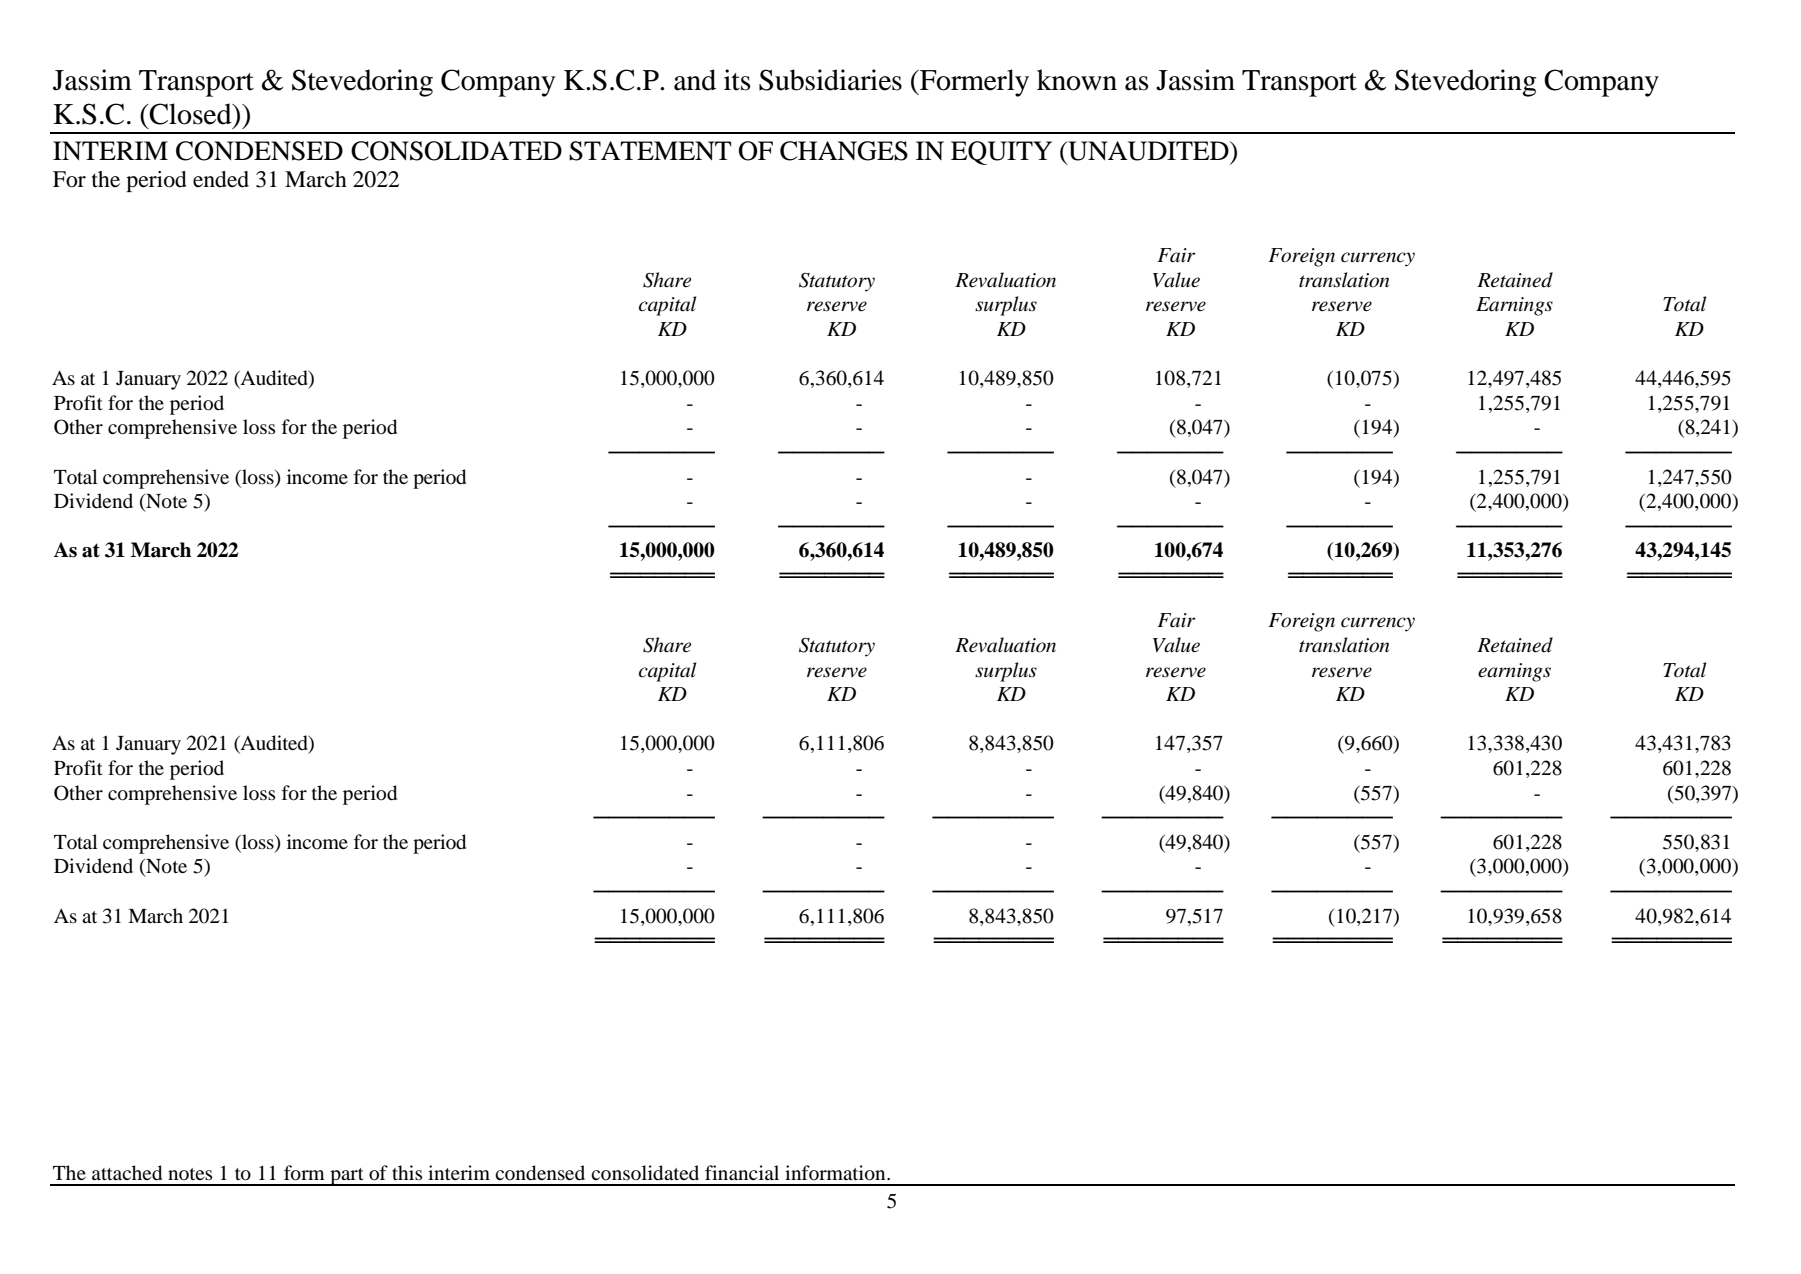 The image size is (1801, 1274). I want to click on attached, so click(127, 1173).
